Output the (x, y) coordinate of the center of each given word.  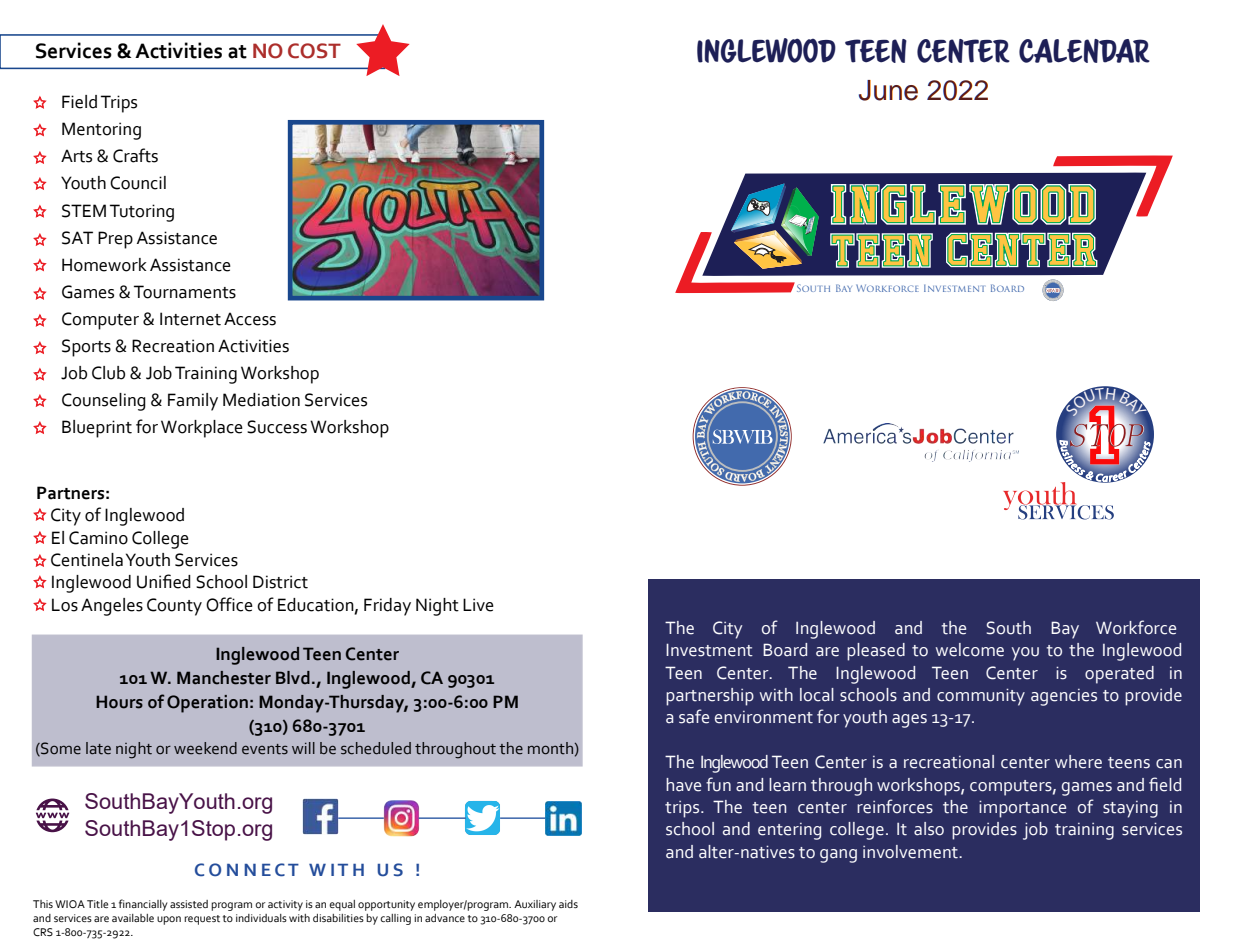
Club (108, 373)
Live (478, 605)
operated (1119, 675)
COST (314, 51)
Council (138, 183)
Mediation (261, 400)
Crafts (135, 155)
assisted (189, 904)
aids (568, 904)
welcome (970, 650)
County (174, 607)
